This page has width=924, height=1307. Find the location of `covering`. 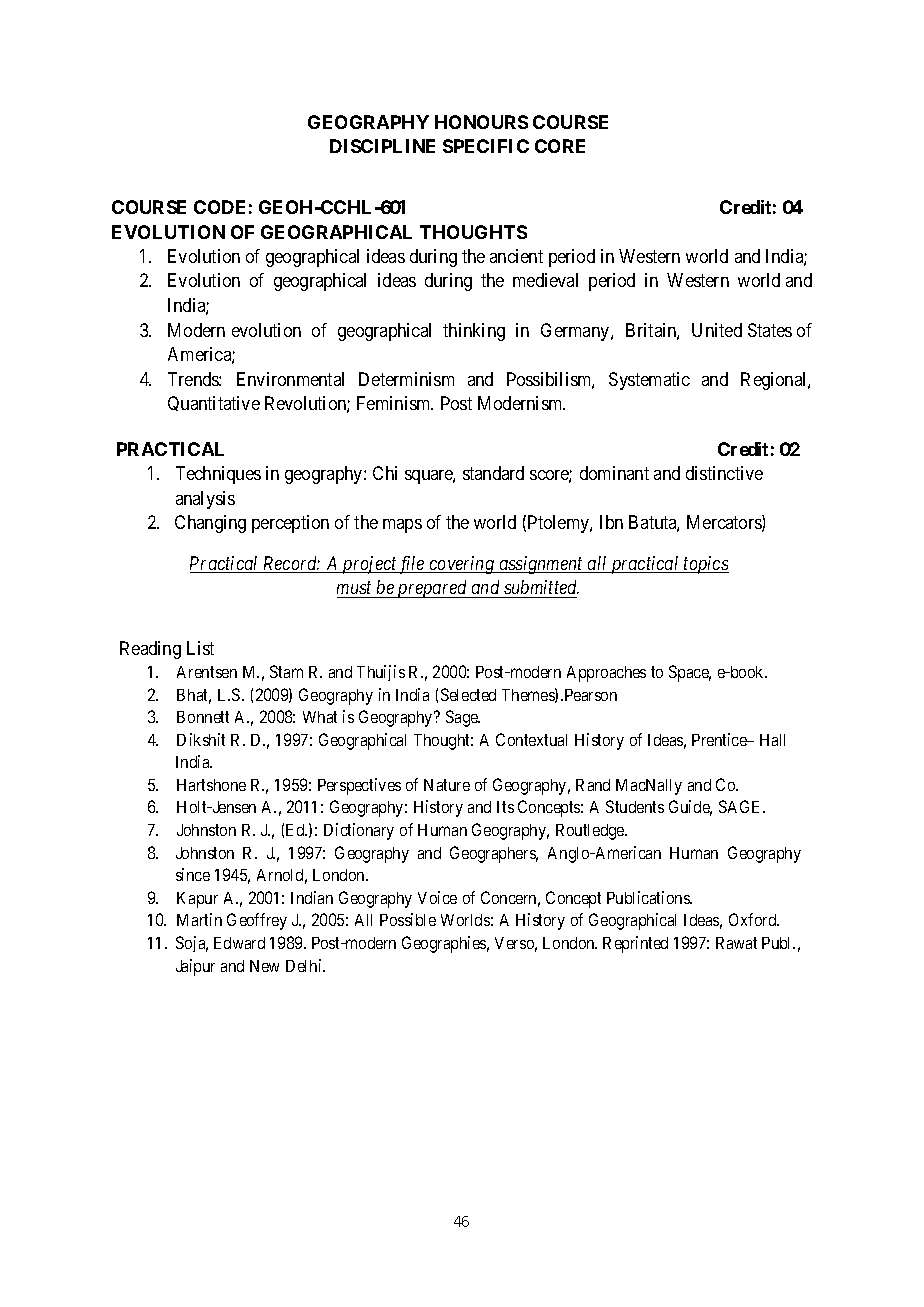

covering is located at coordinates (462, 565).
